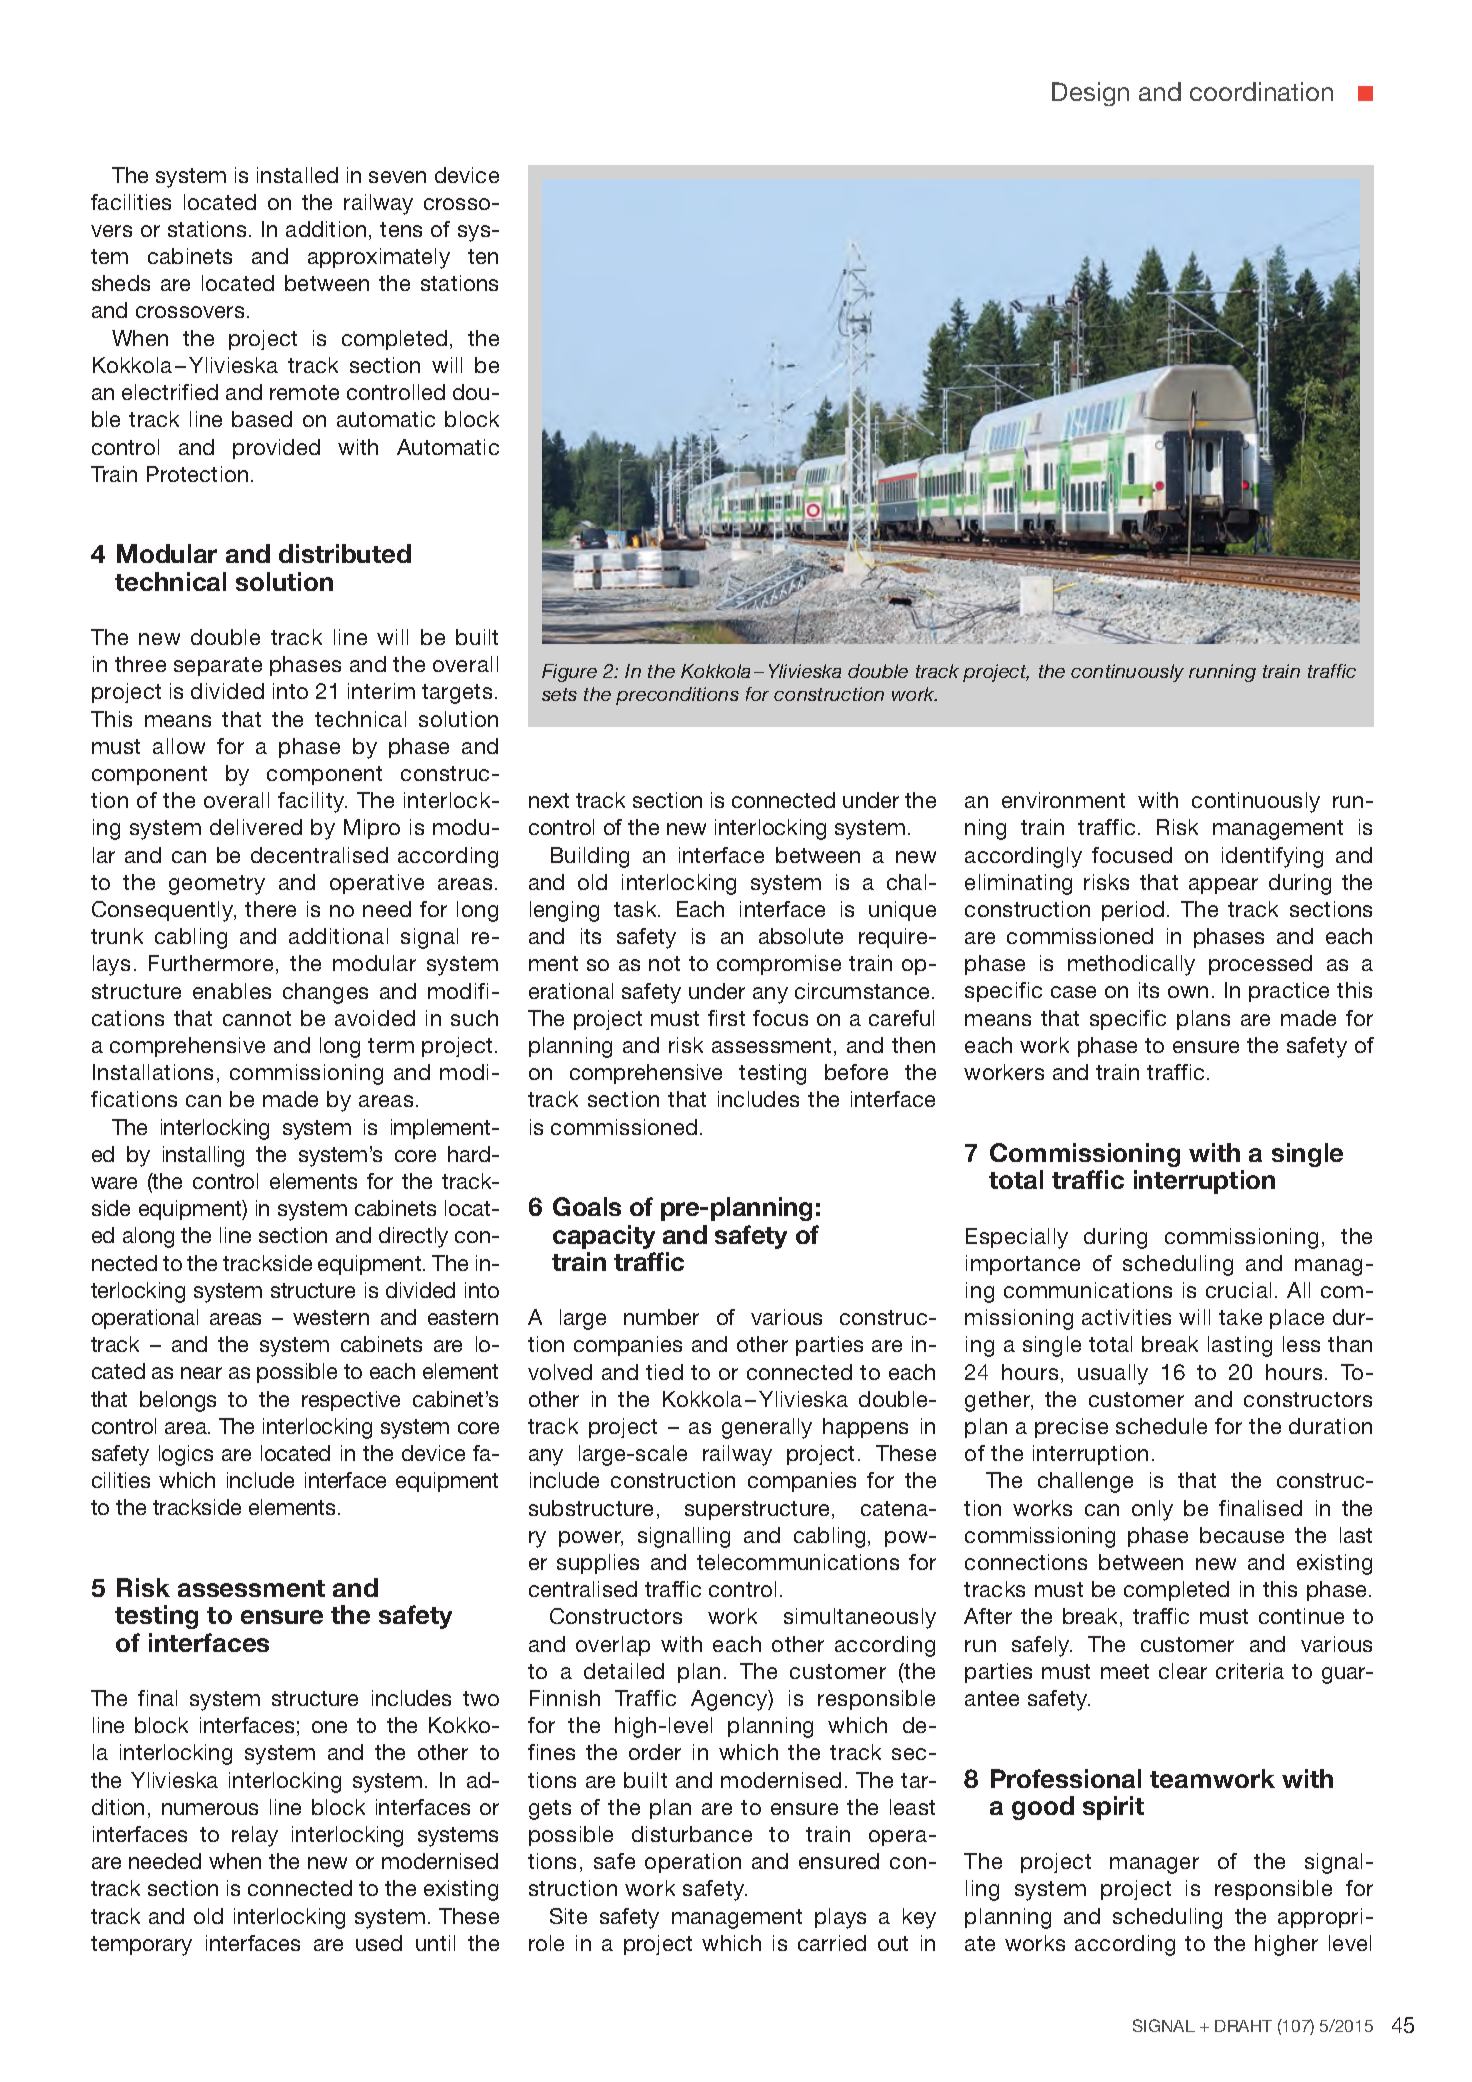 The image size is (1472, 2082). What do you see at coordinates (1188, 992) in the image?
I see `own` at bounding box center [1188, 992].
